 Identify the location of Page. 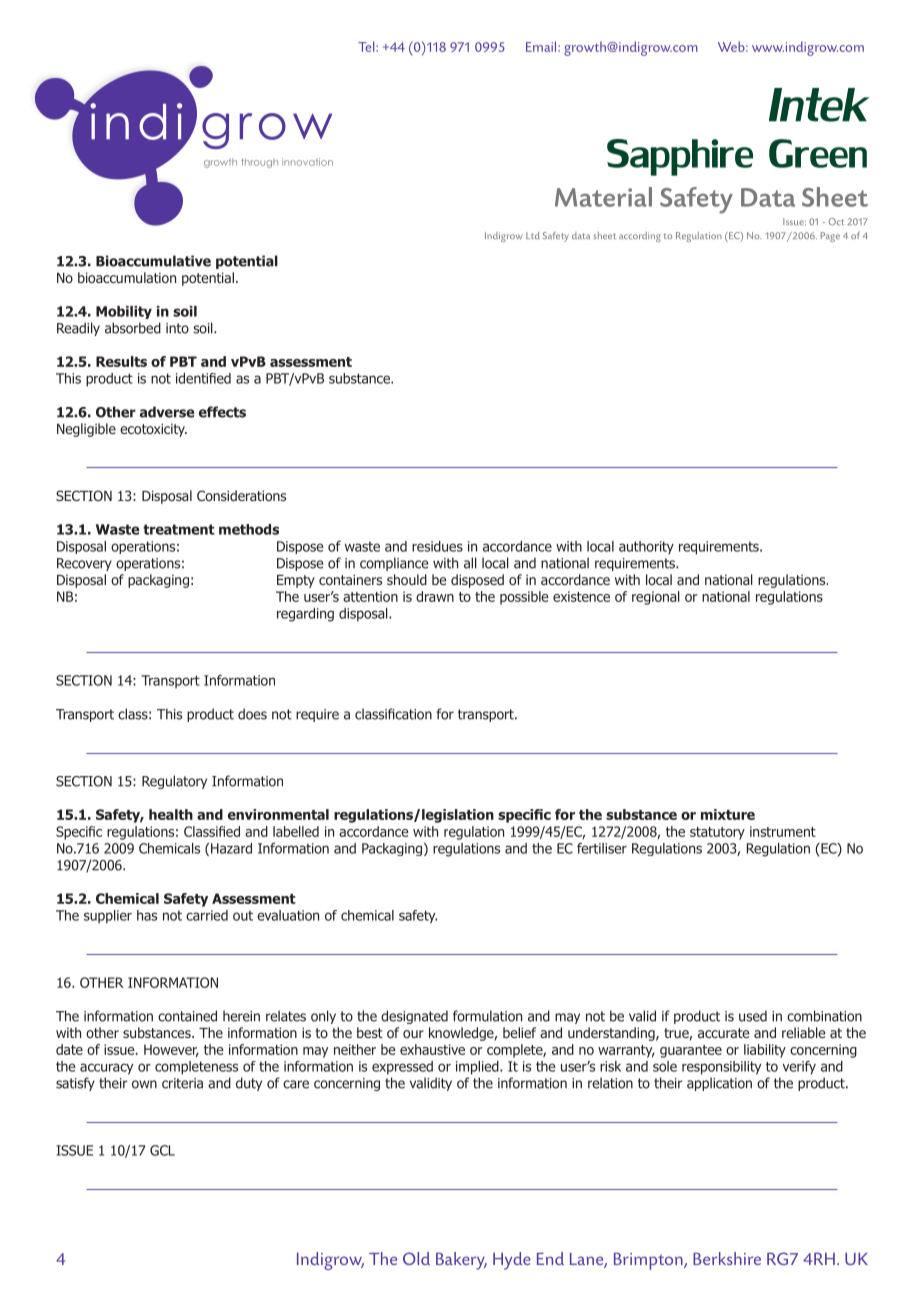
(830, 237).
